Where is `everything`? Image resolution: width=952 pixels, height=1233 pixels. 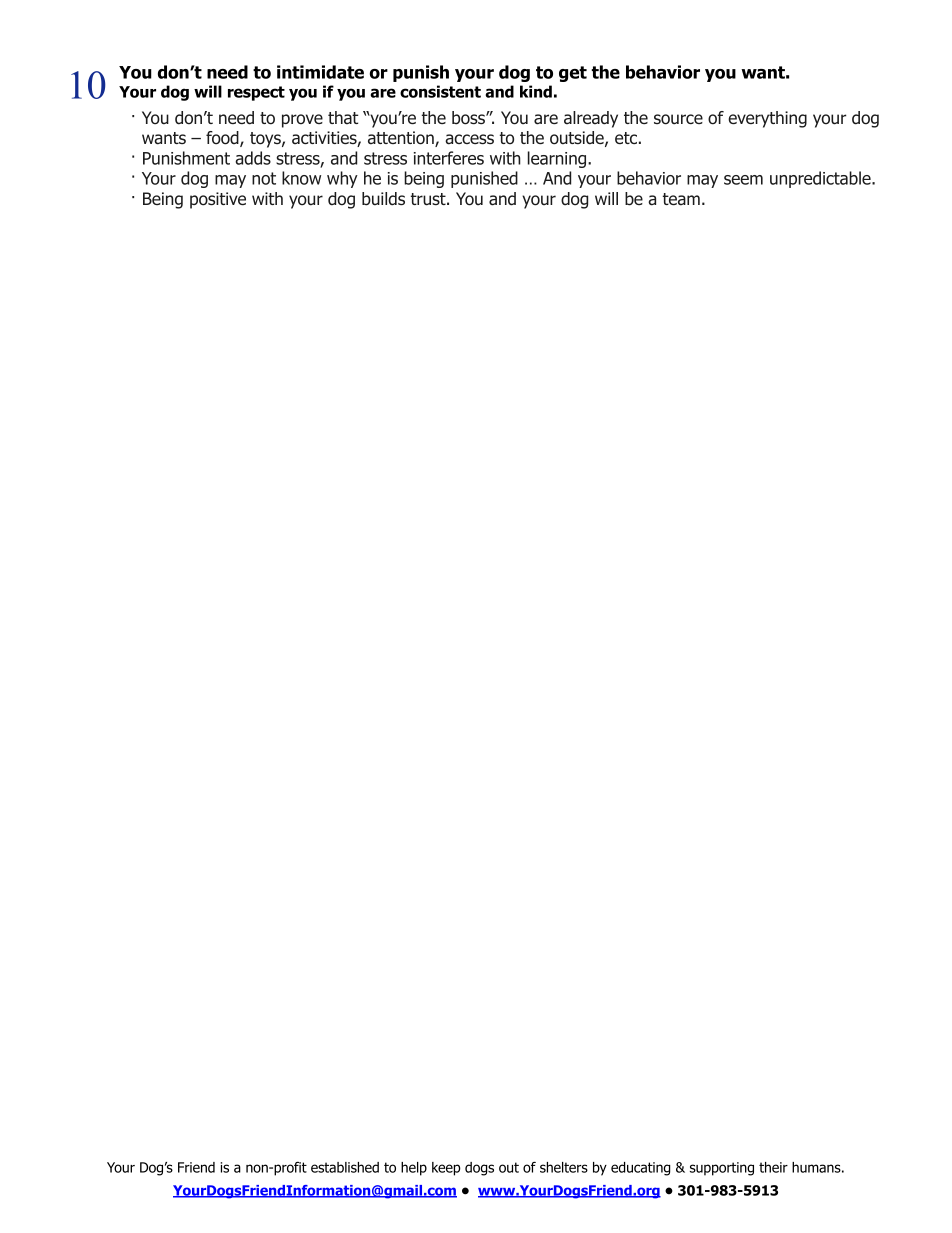
everything is located at coordinates (767, 119).
